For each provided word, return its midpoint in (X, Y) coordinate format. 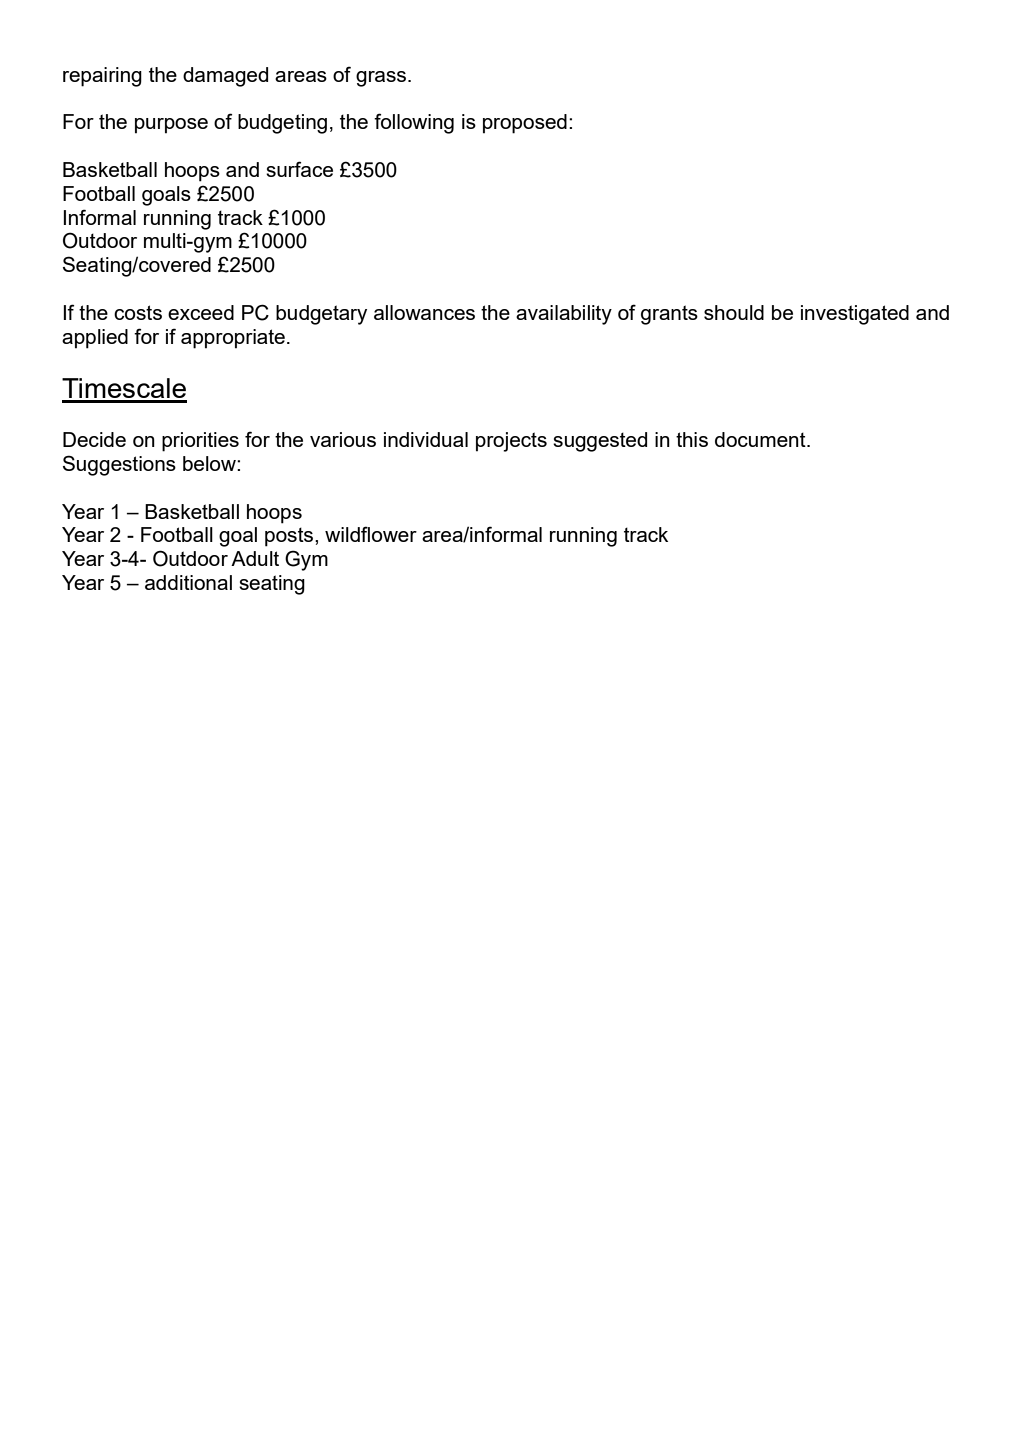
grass (381, 79)
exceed (201, 312)
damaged (225, 77)
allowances (424, 312)
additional (188, 582)
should (734, 312)
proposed (525, 124)
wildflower (371, 534)
